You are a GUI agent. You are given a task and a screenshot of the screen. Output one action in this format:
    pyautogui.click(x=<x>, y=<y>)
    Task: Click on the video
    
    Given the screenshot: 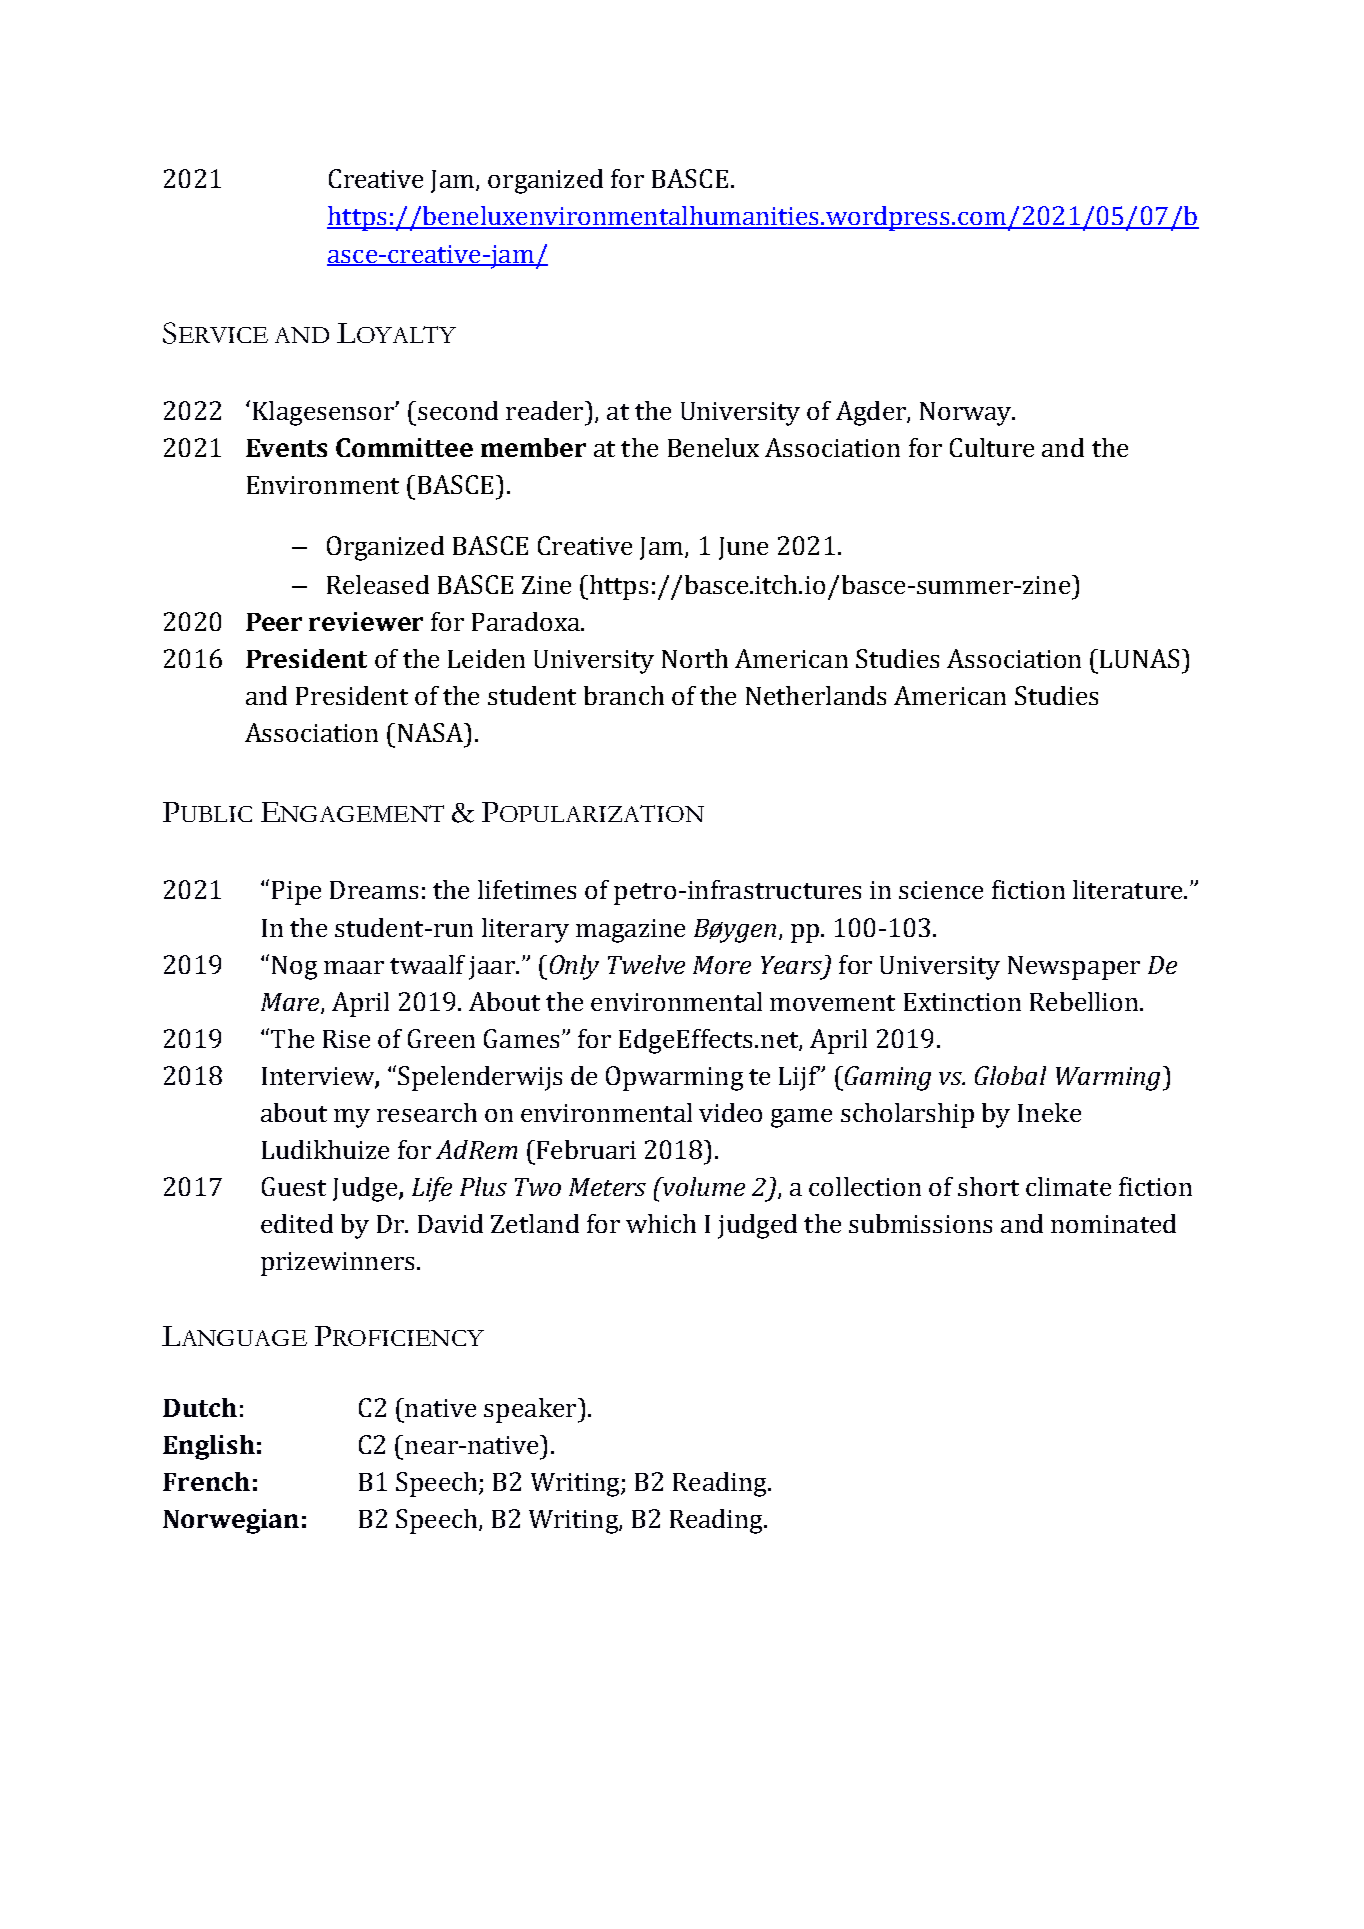 What is the action you would take?
    pyautogui.click(x=730, y=1112)
